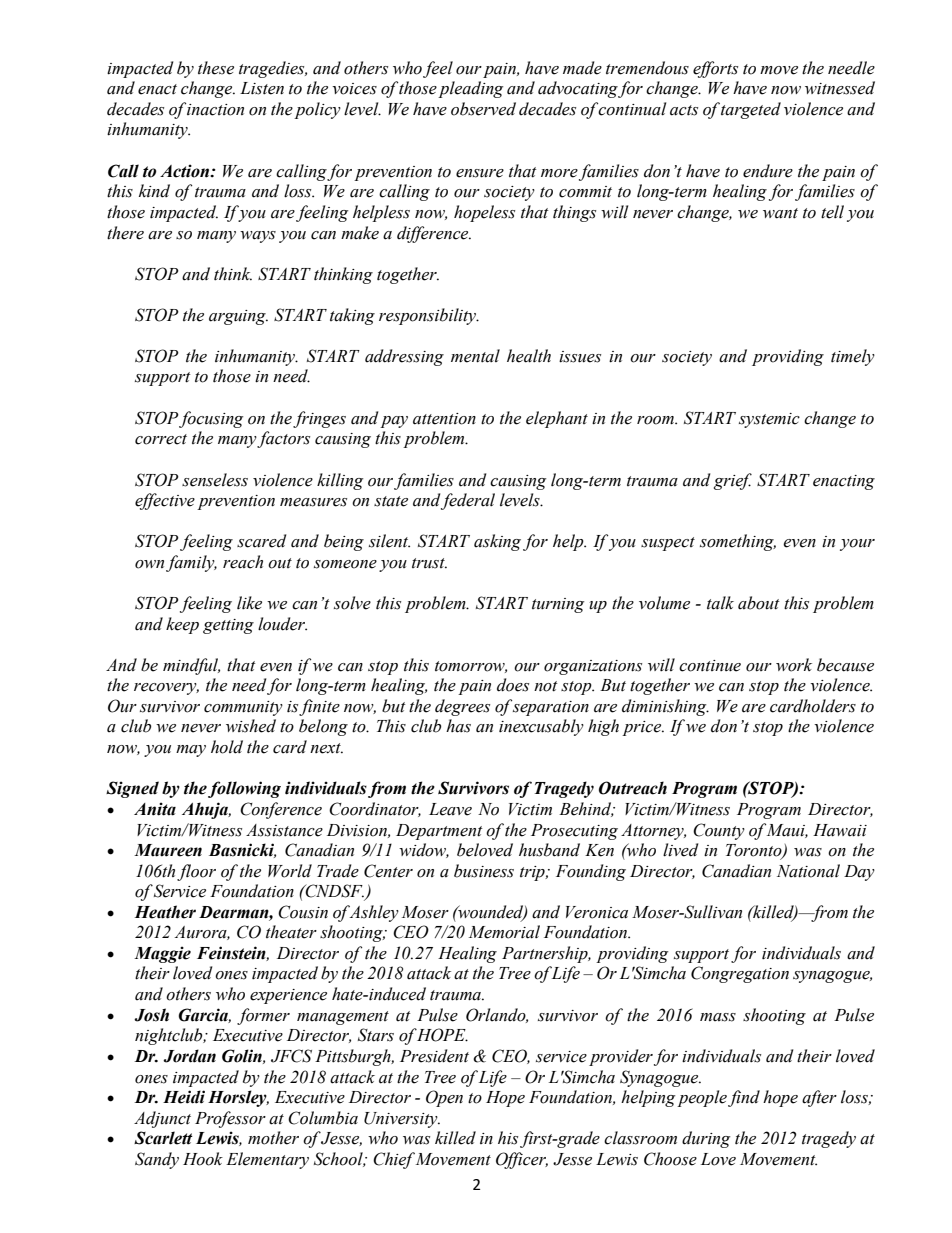  I want to click on about, so click(759, 603).
